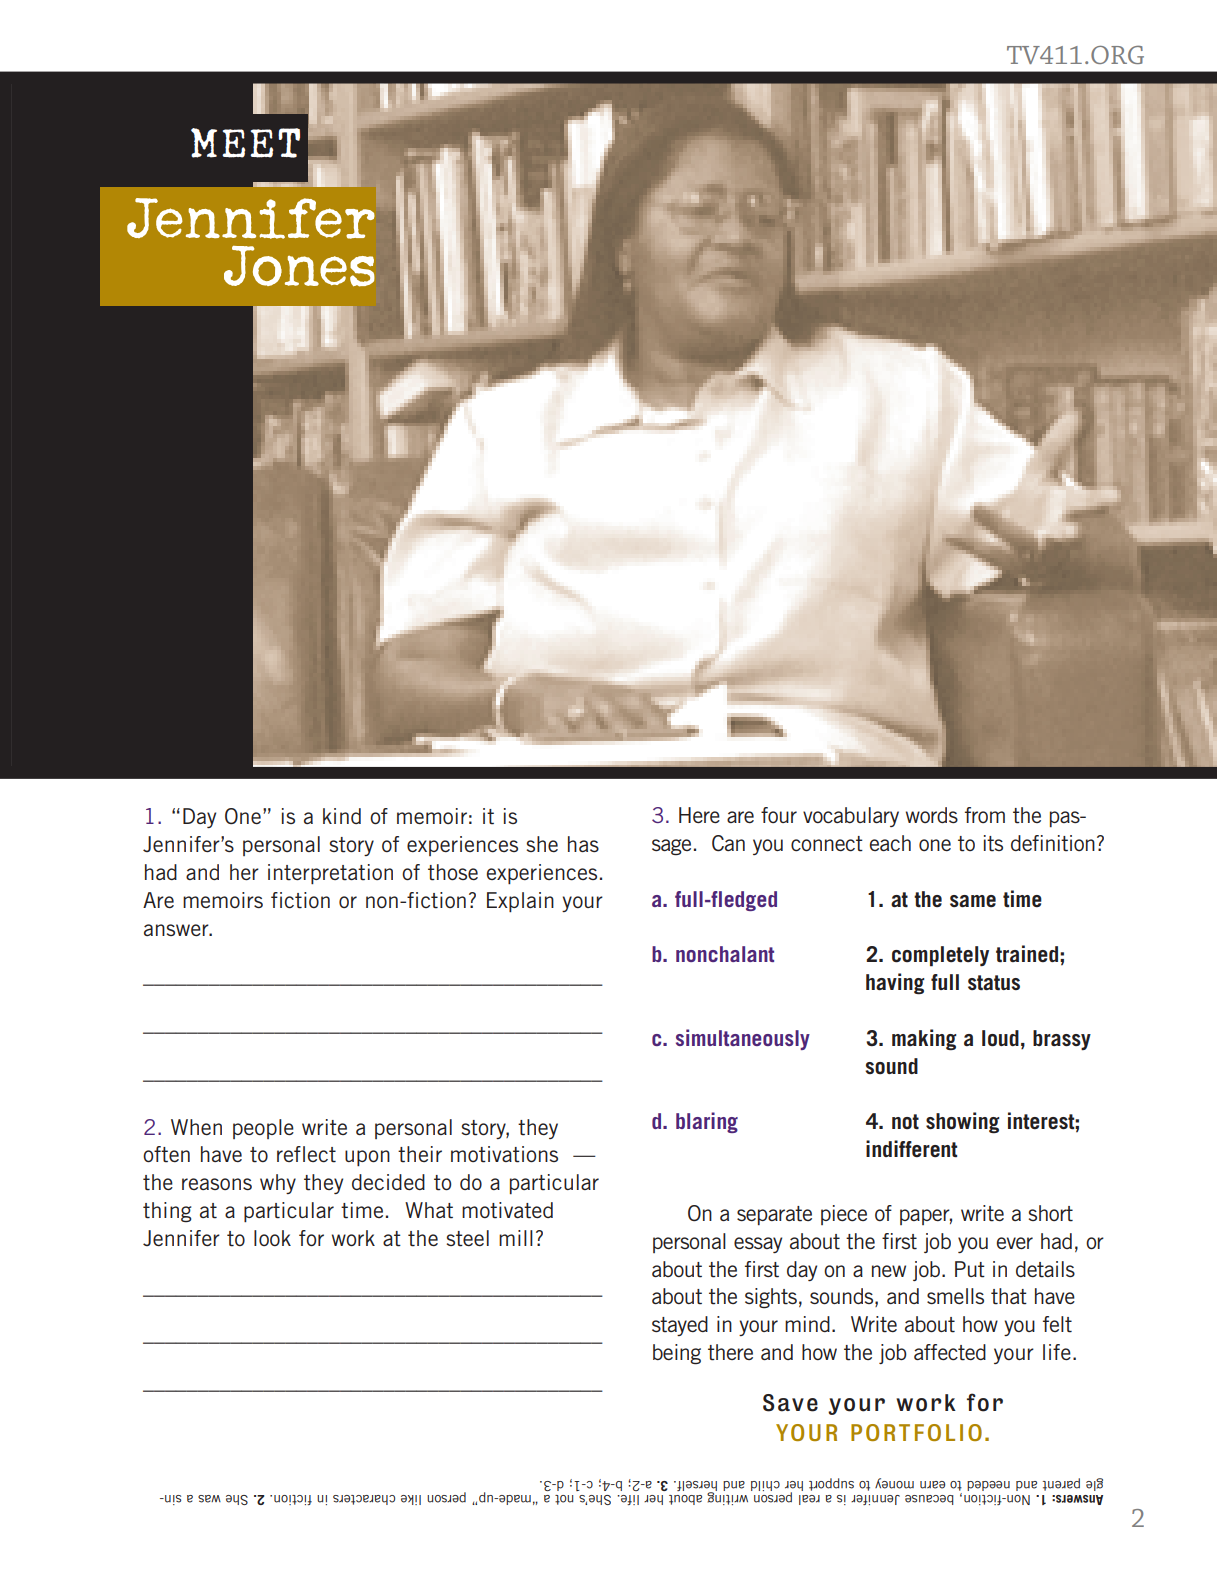  What do you see at coordinates (245, 143) in the page?
I see `MEET` at bounding box center [245, 143].
